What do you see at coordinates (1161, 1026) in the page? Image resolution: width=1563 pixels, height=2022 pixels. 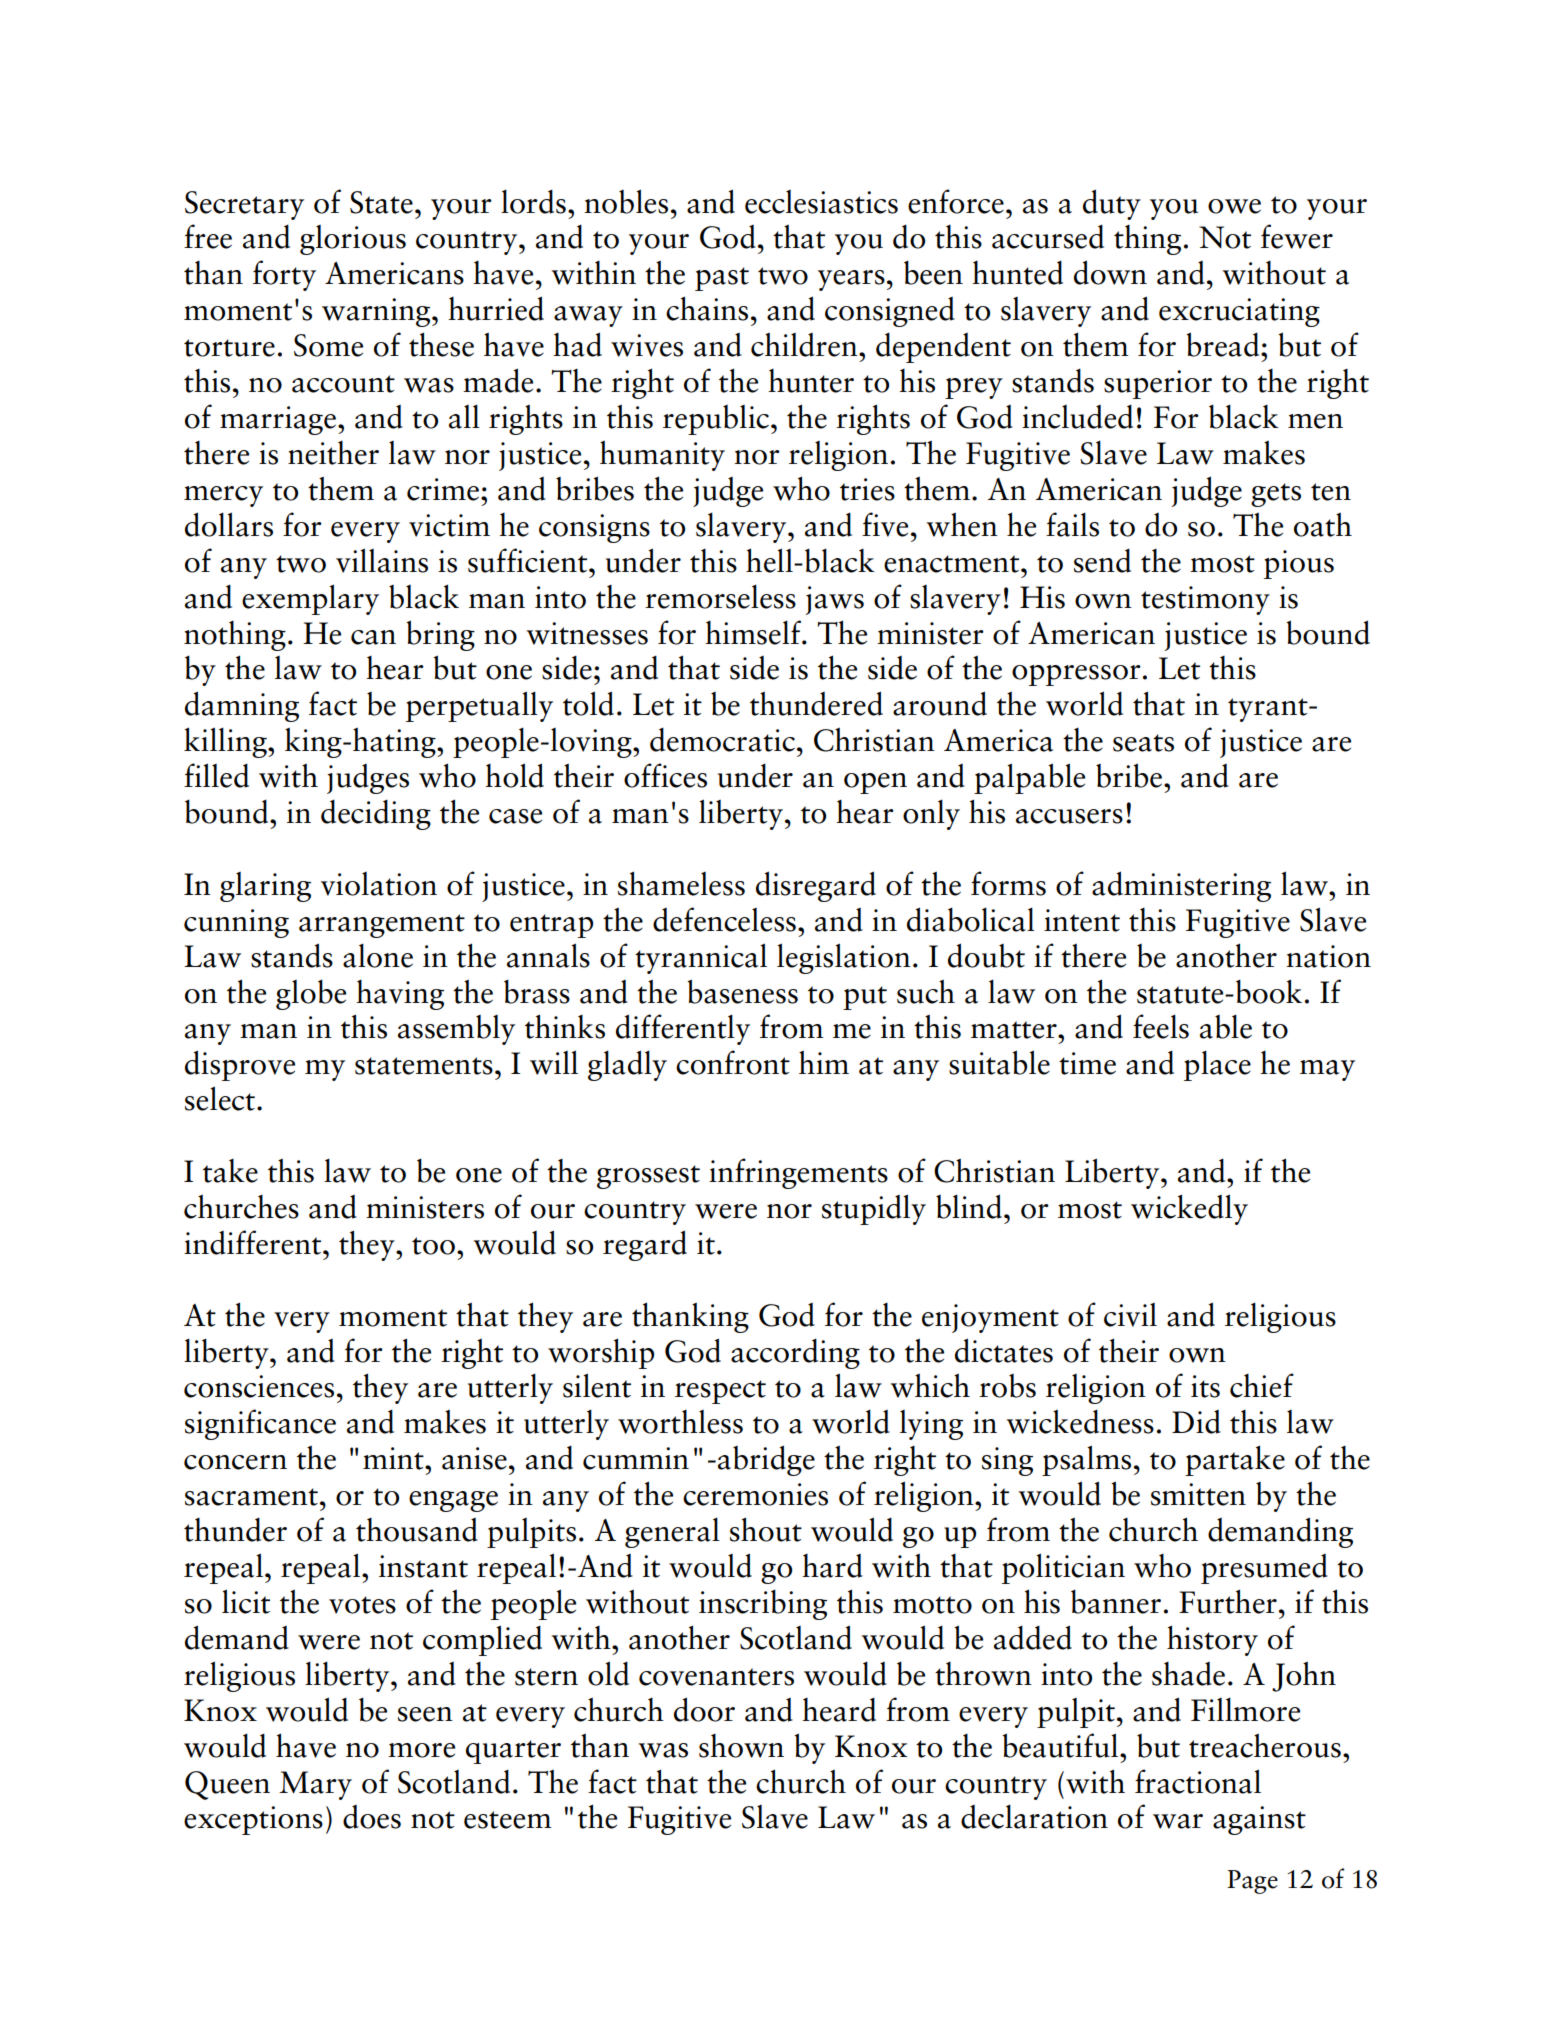 I see `feels` at bounding box center [1161, 1026].
